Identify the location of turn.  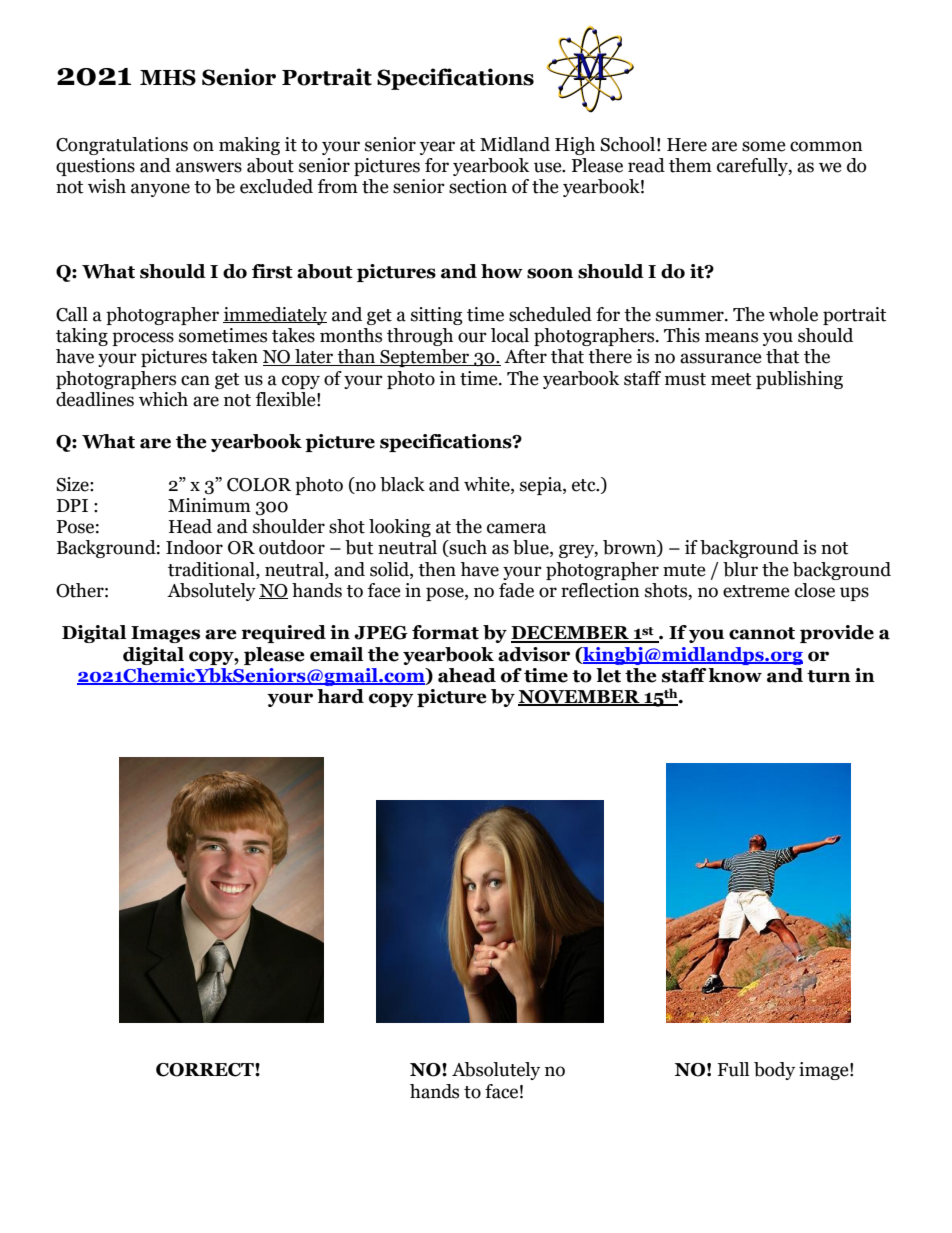
(829, 676).
